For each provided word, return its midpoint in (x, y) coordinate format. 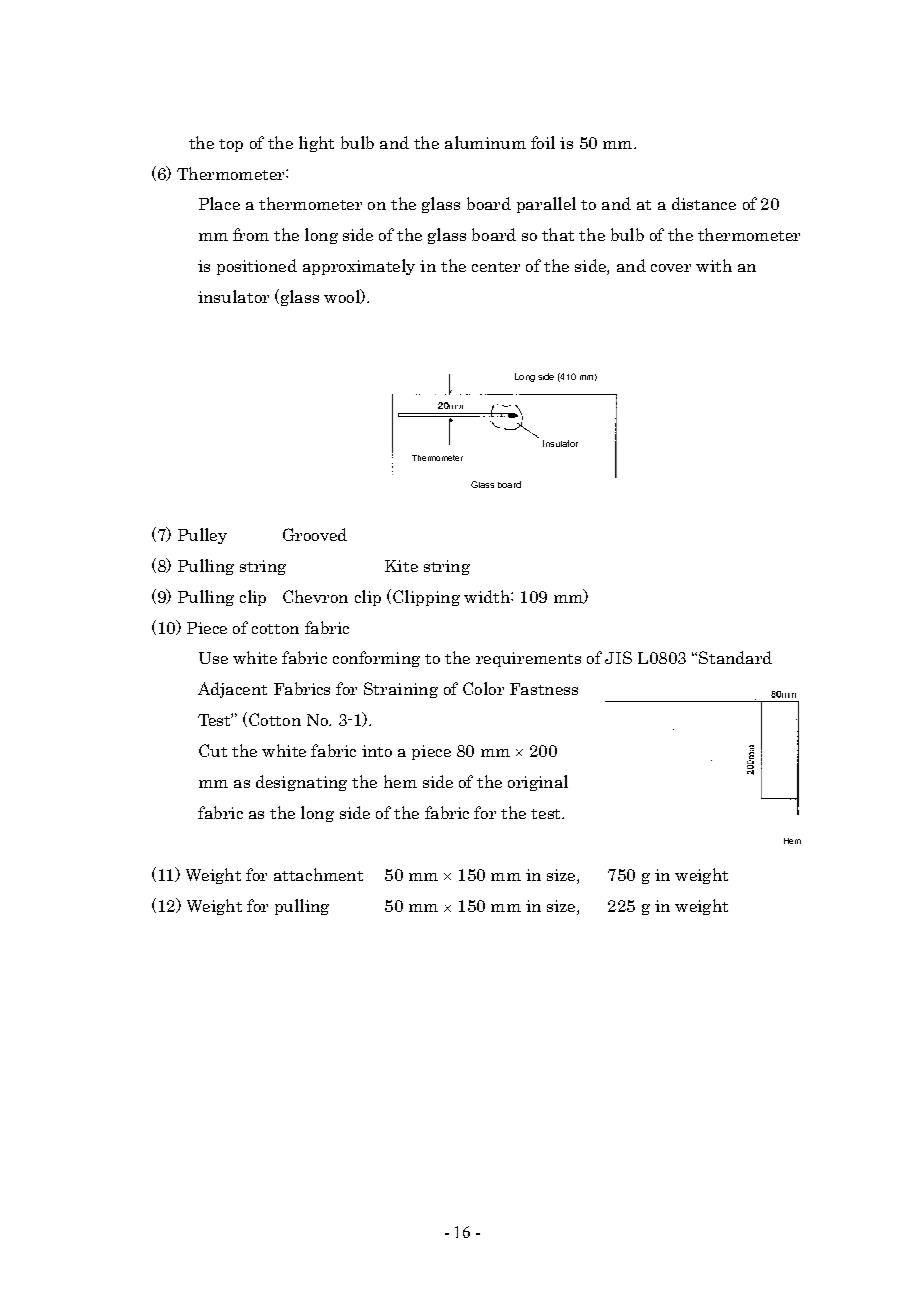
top (231, 145)
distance (704, 203)
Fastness (544, 689)
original (538, 783)
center (496, 267)
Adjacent (232, 690)
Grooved (315, 534)
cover (671, 268)
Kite (401, 566)
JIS (618, 657)
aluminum (485, 142)
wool (343, 296)
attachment (318, 874)
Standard (735, 657)
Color (483, 688)
